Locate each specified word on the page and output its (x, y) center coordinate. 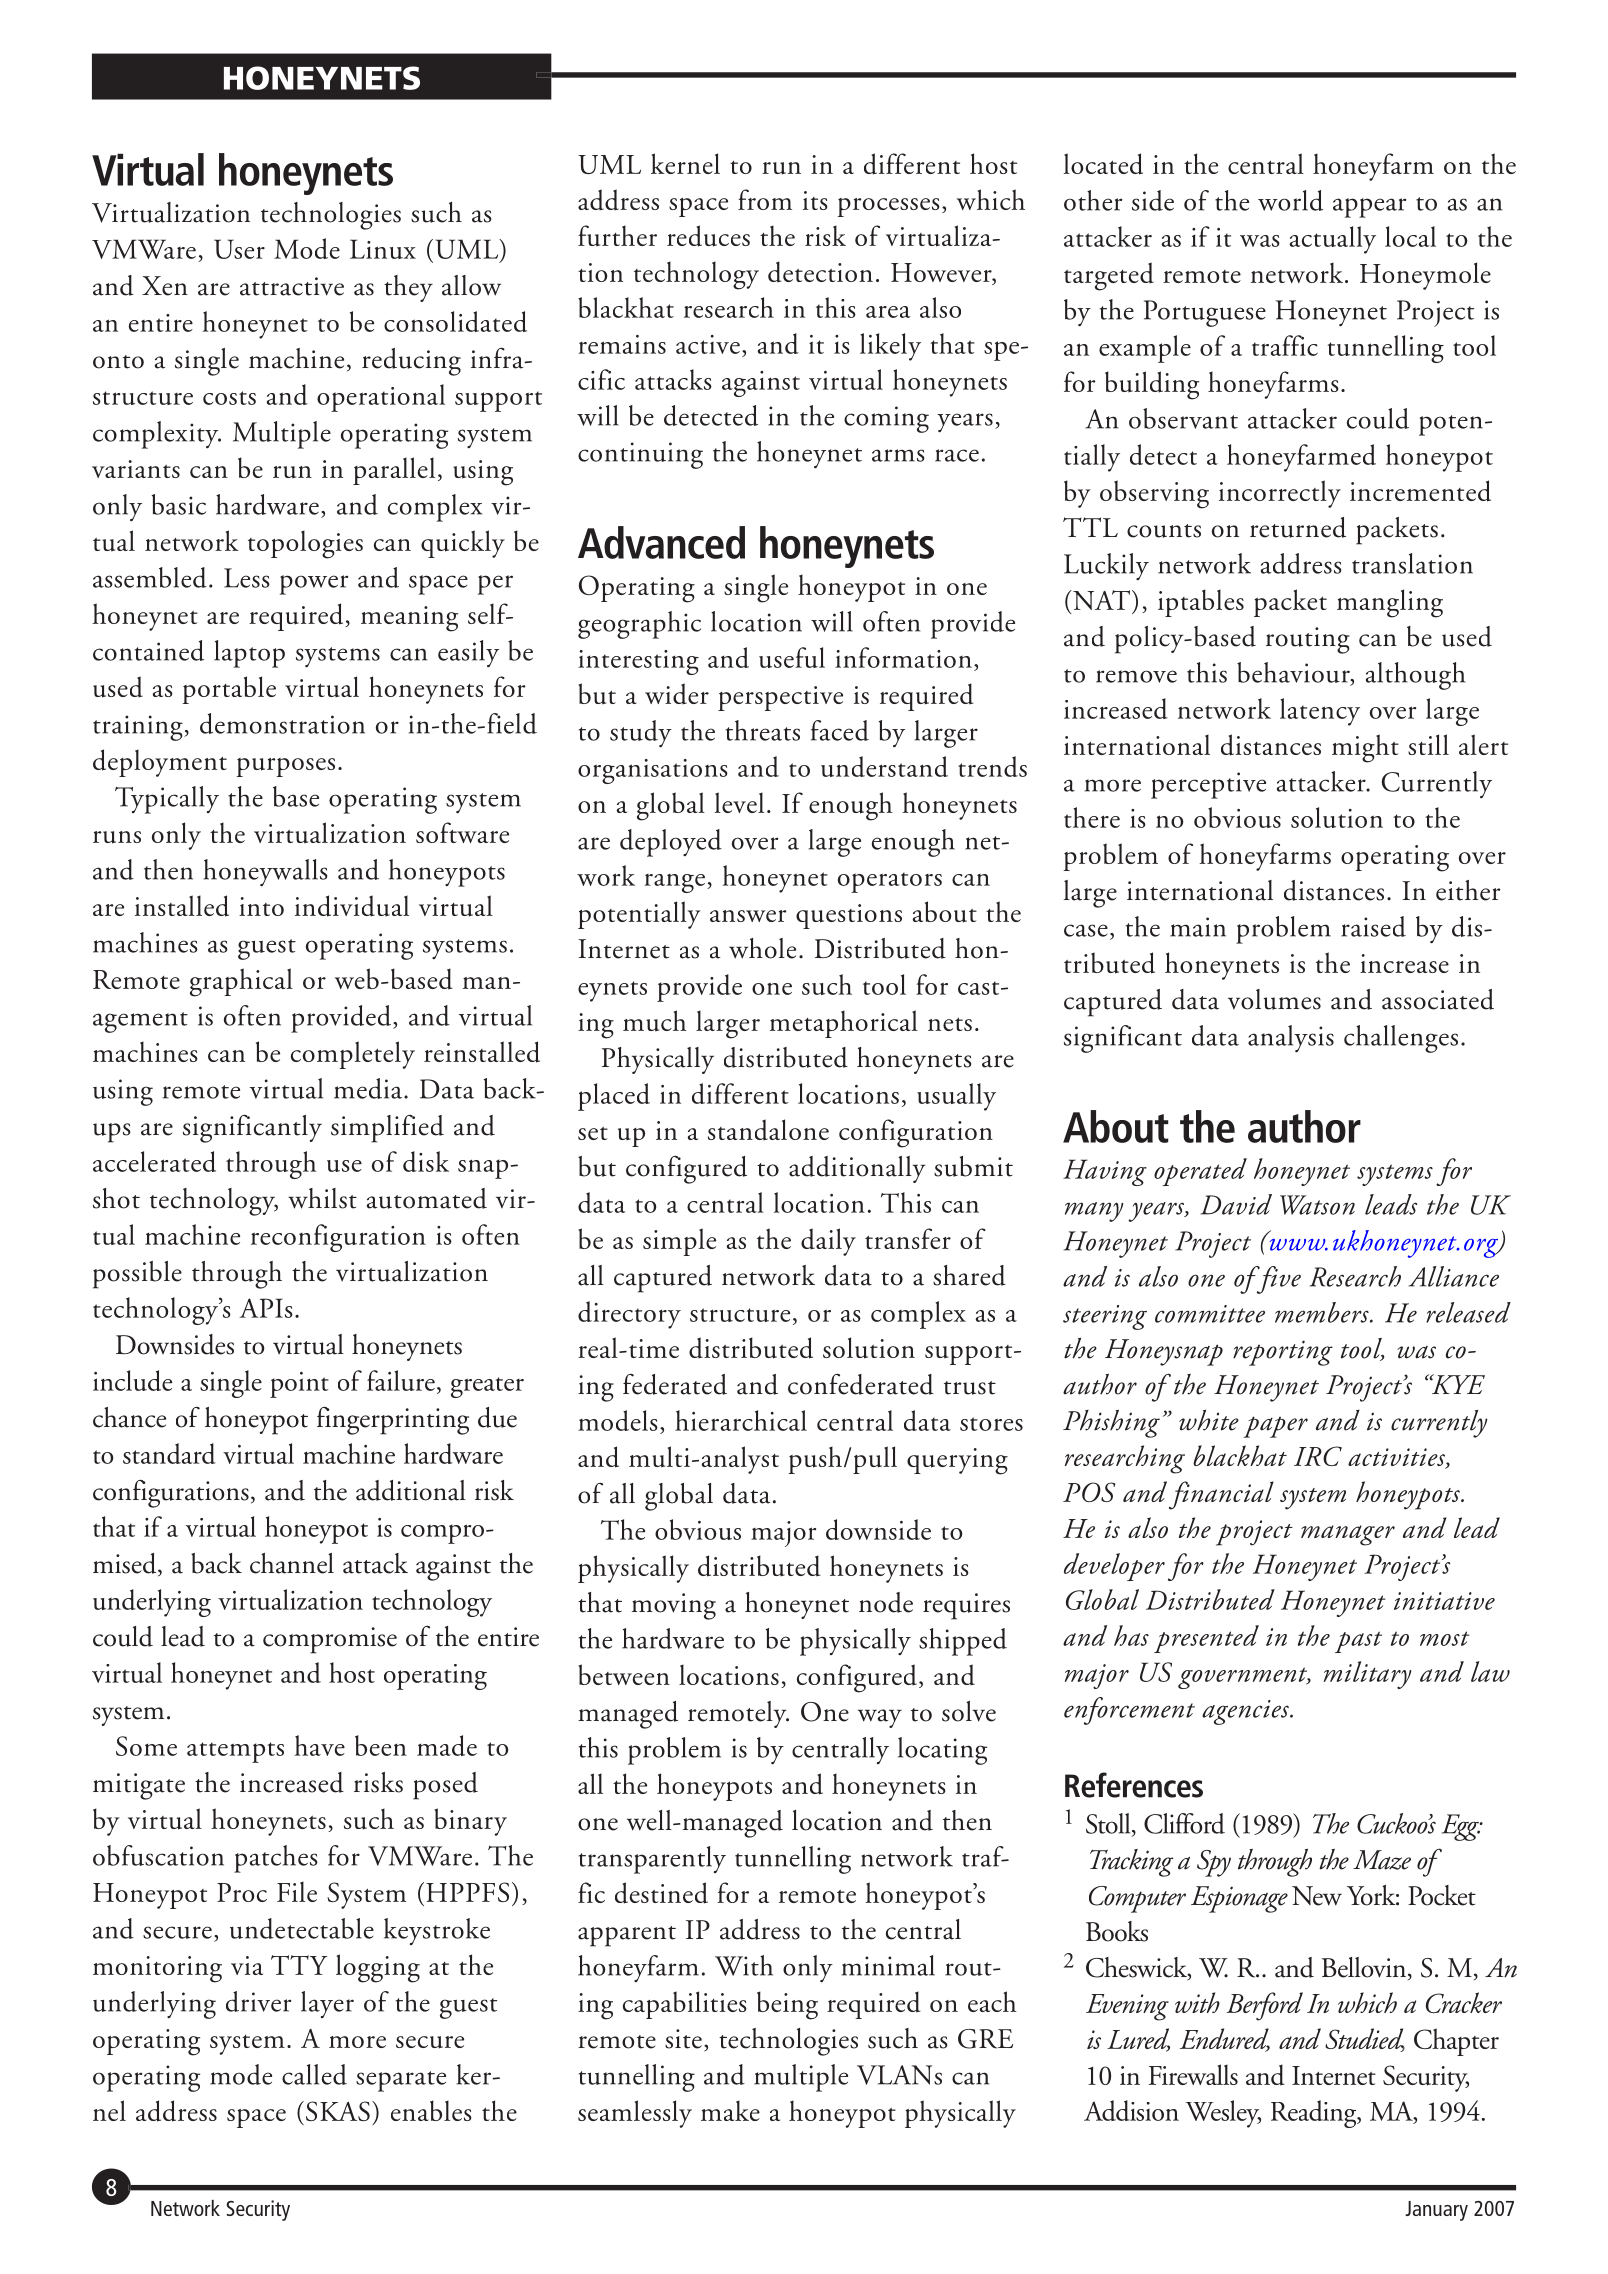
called (314, 2074)
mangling (1390, 603)
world (1290, 200)
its (815, 200)
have (320, 1745)
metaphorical (844, 1024)
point (299, 1385)
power (314, 585)
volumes (1274, 999)
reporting (1283, 1353)
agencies (1246, 1712)
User (239, 249)
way (880, 1718)
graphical (241, 982)
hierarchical (741, 1420)
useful (792, 657)
